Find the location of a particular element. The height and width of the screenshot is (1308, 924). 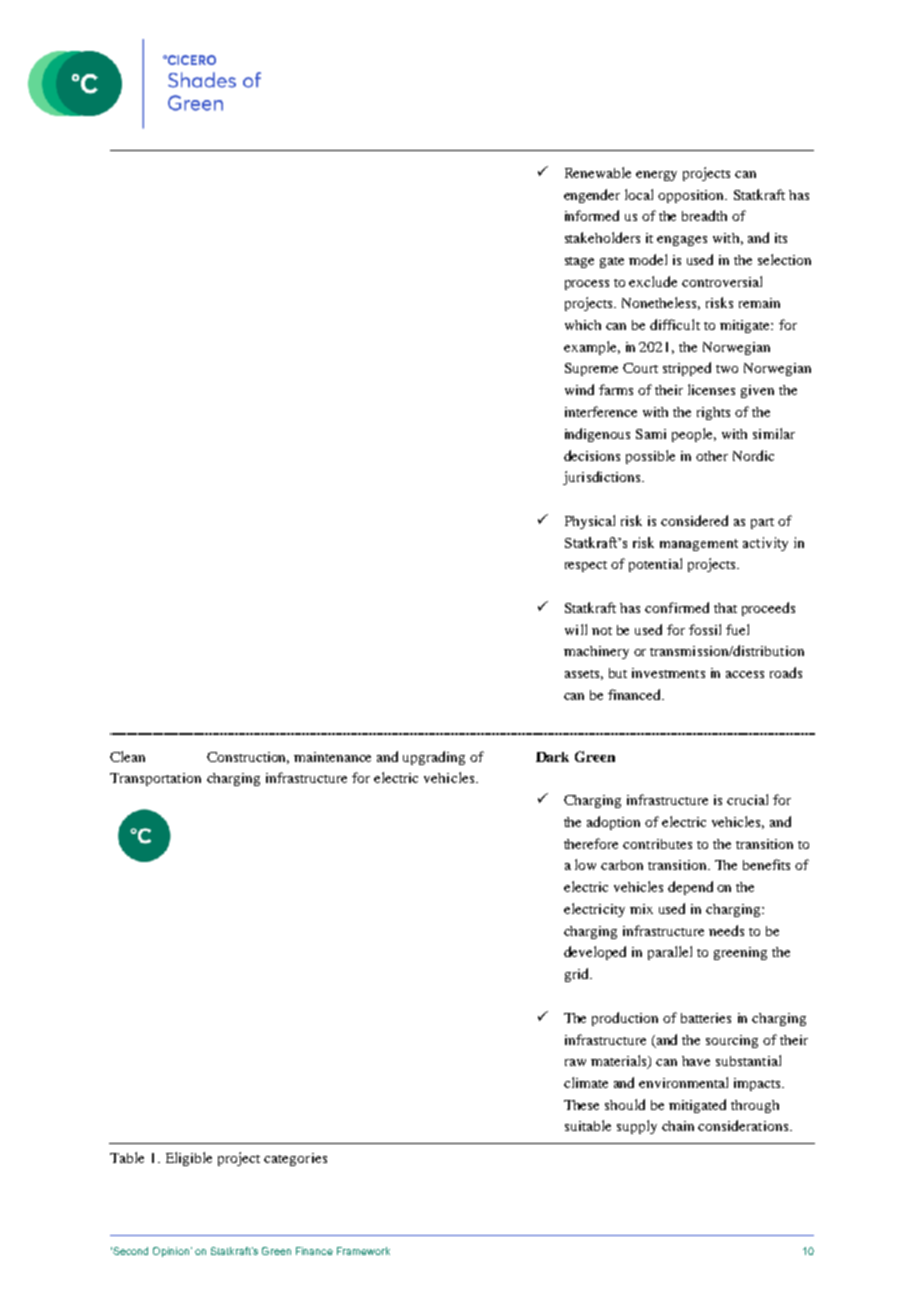

grid is located at coordinates (578, 975).
